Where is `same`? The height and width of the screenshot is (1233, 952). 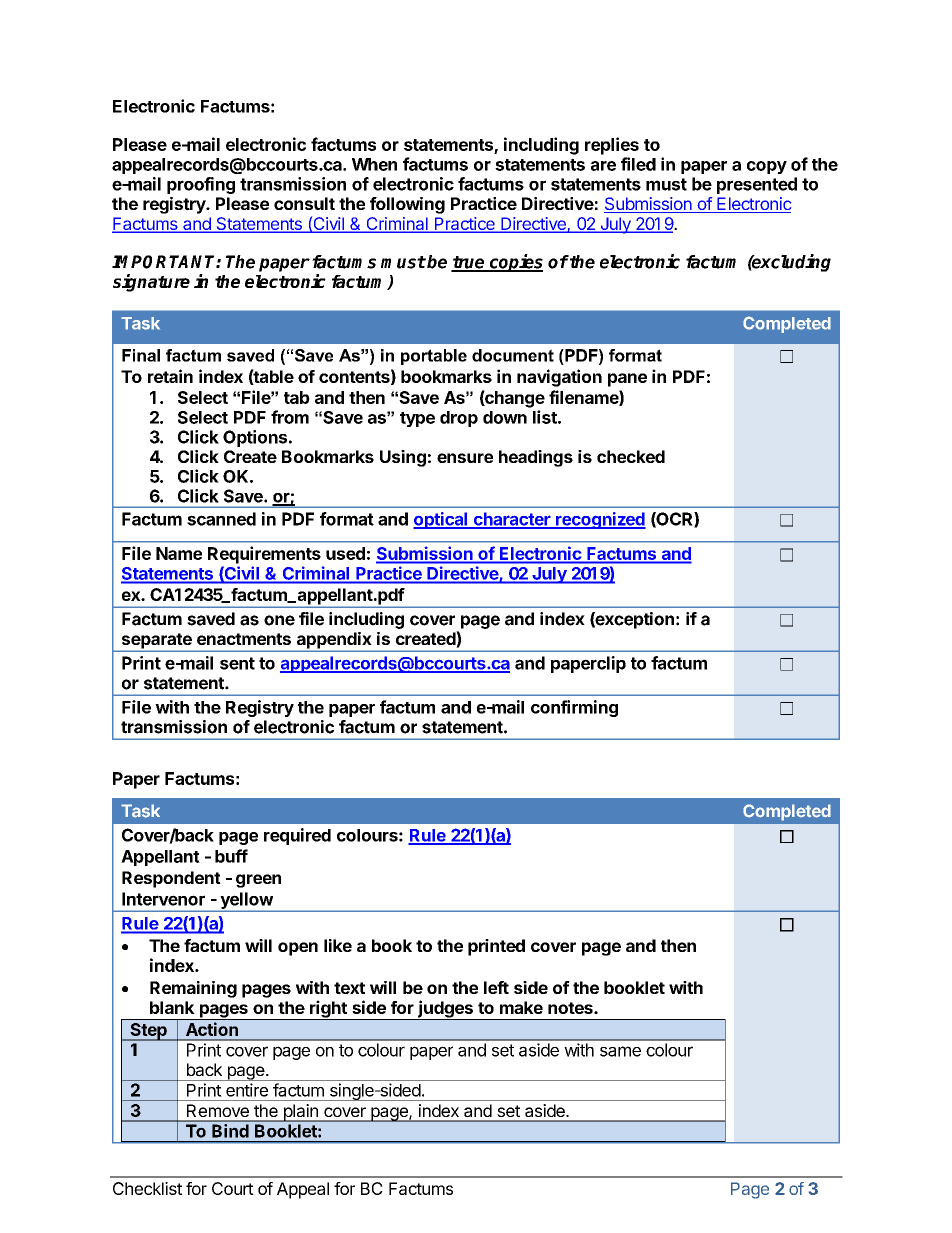 same is located at coordinates (620, 1051).
